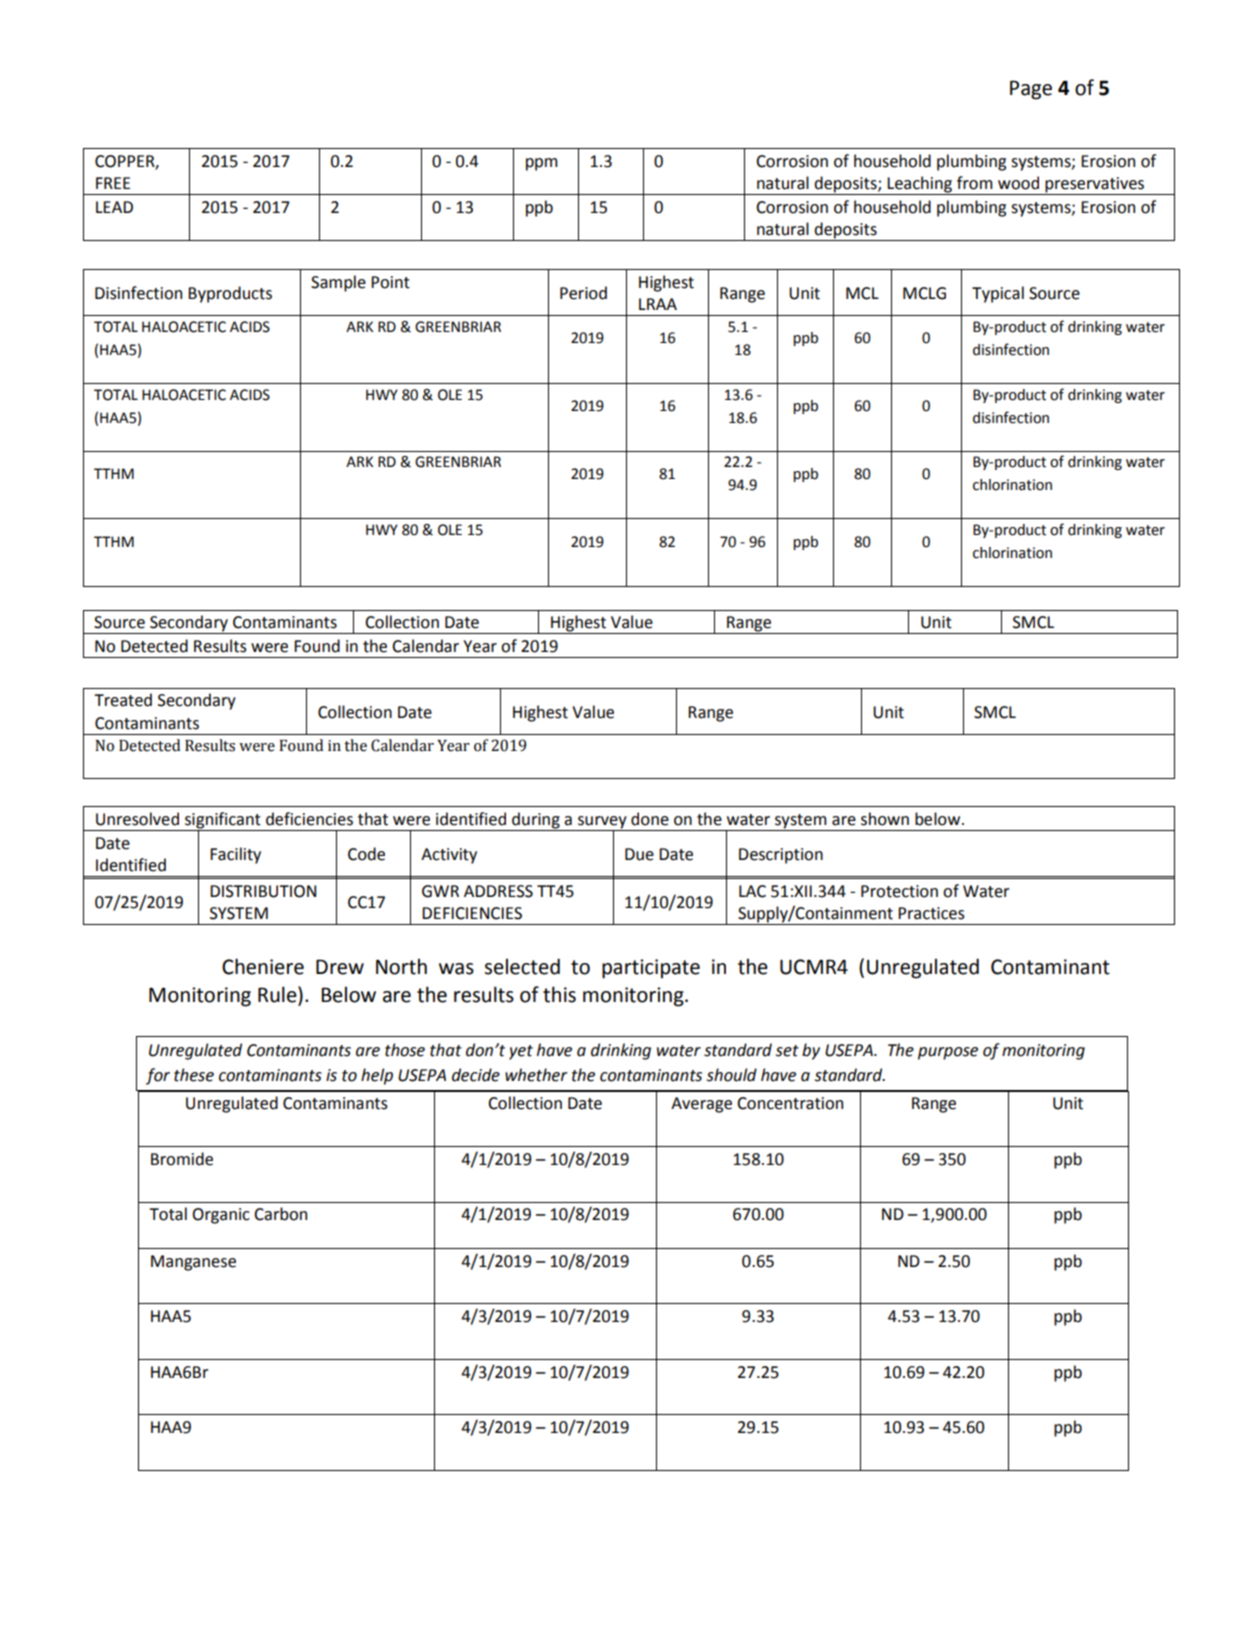  Describe the element at coordinates (1031, 90) in the page. I see `Page` at that location.
